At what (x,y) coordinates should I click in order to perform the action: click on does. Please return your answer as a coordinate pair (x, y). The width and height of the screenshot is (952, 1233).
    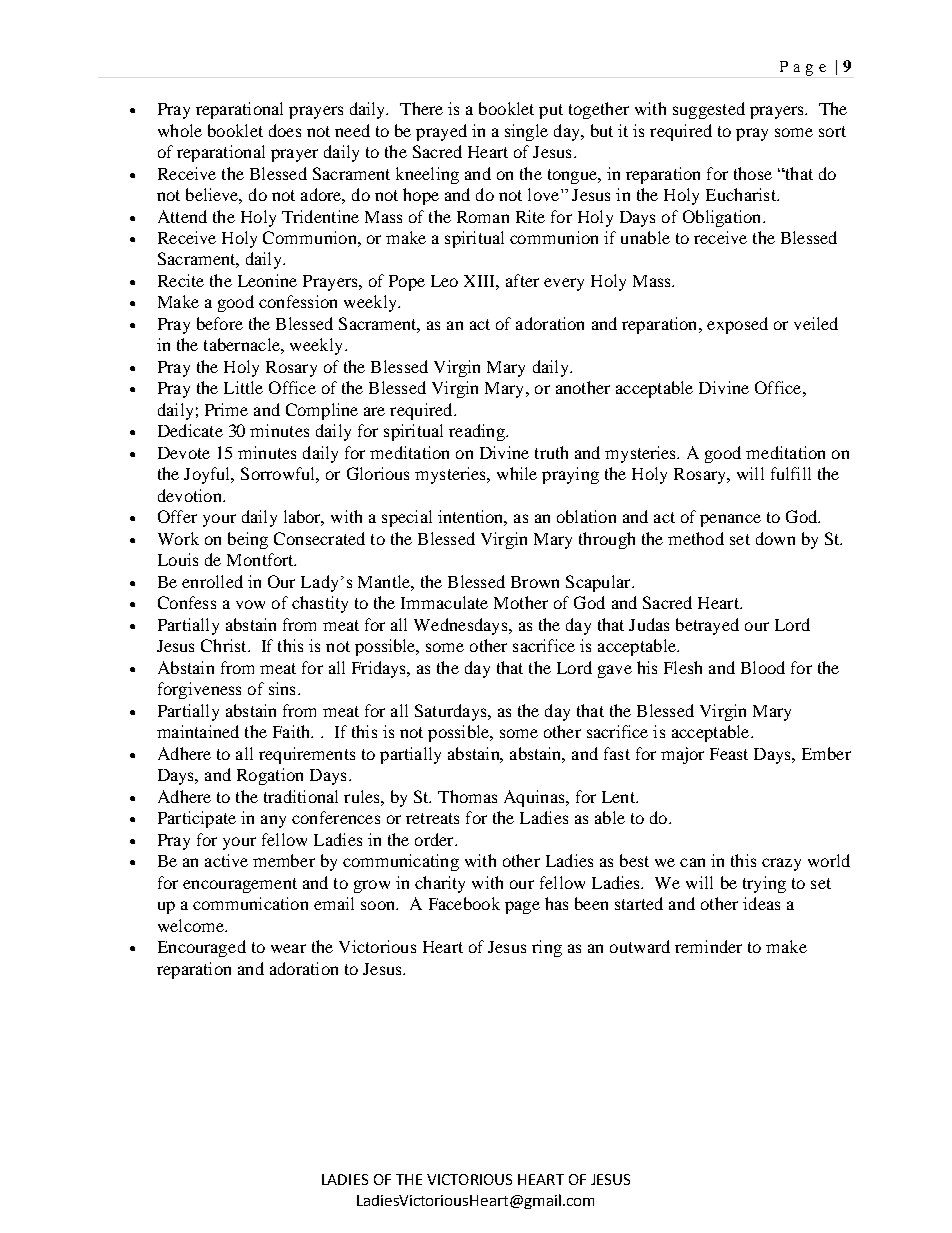
    Looking at the image, I should click on (285, 130).
